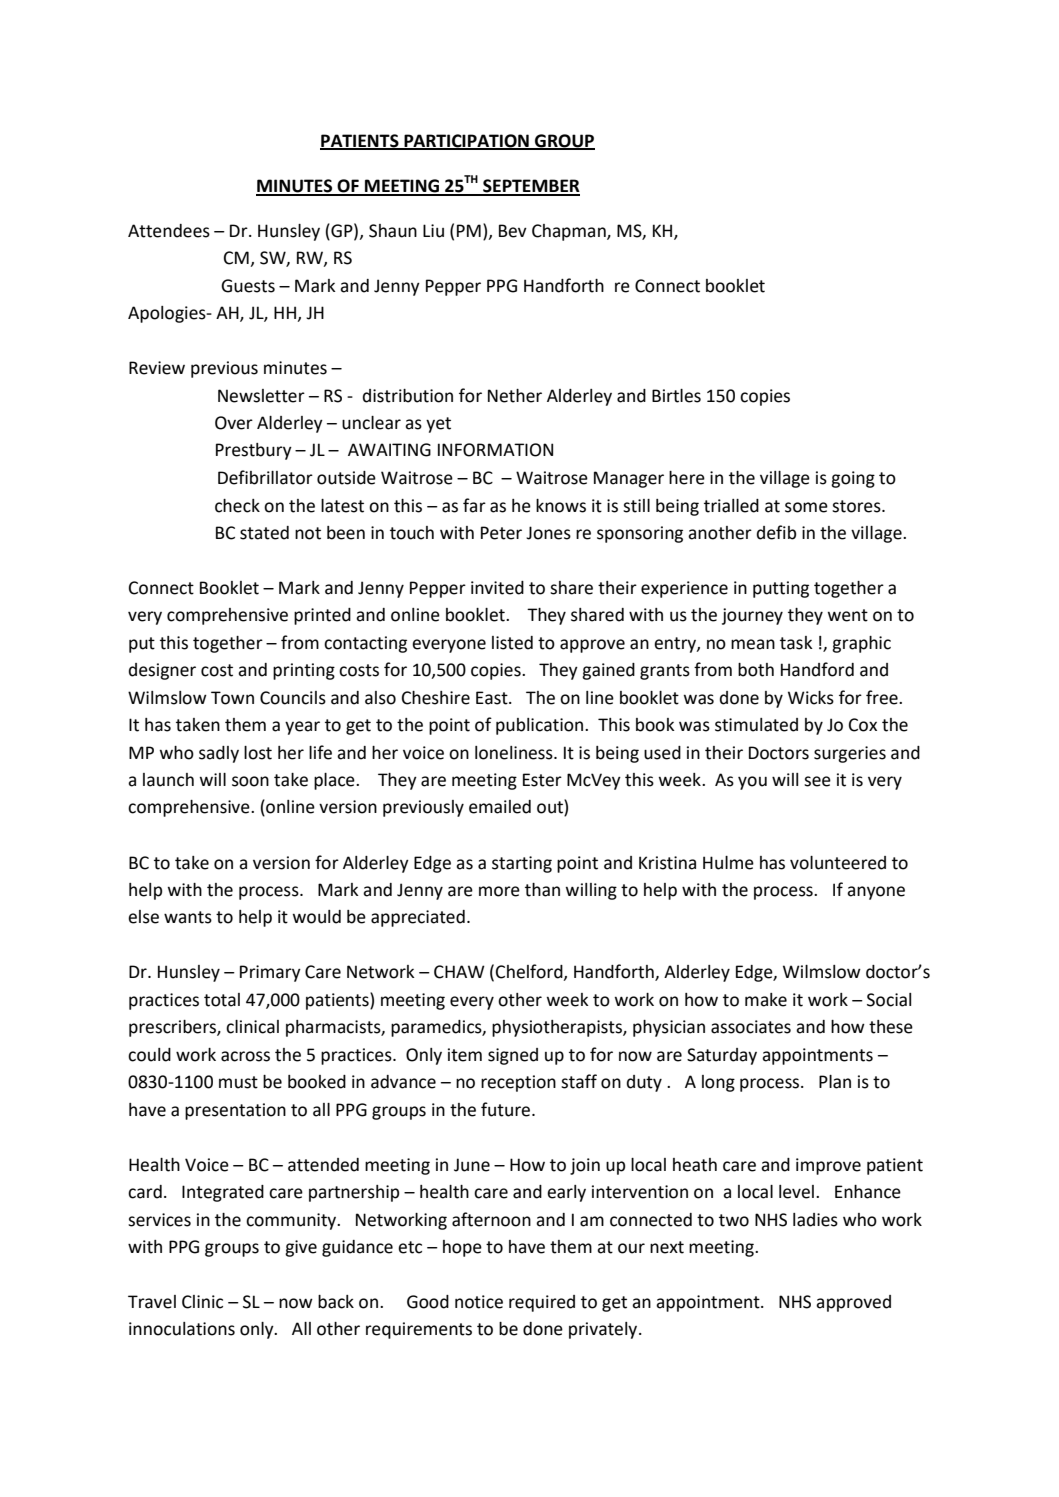 This screenshot has width=1059, height=1497. Describe the element at coordinates (815, 1220) in the screenshot. I see `ladies` at that location.
